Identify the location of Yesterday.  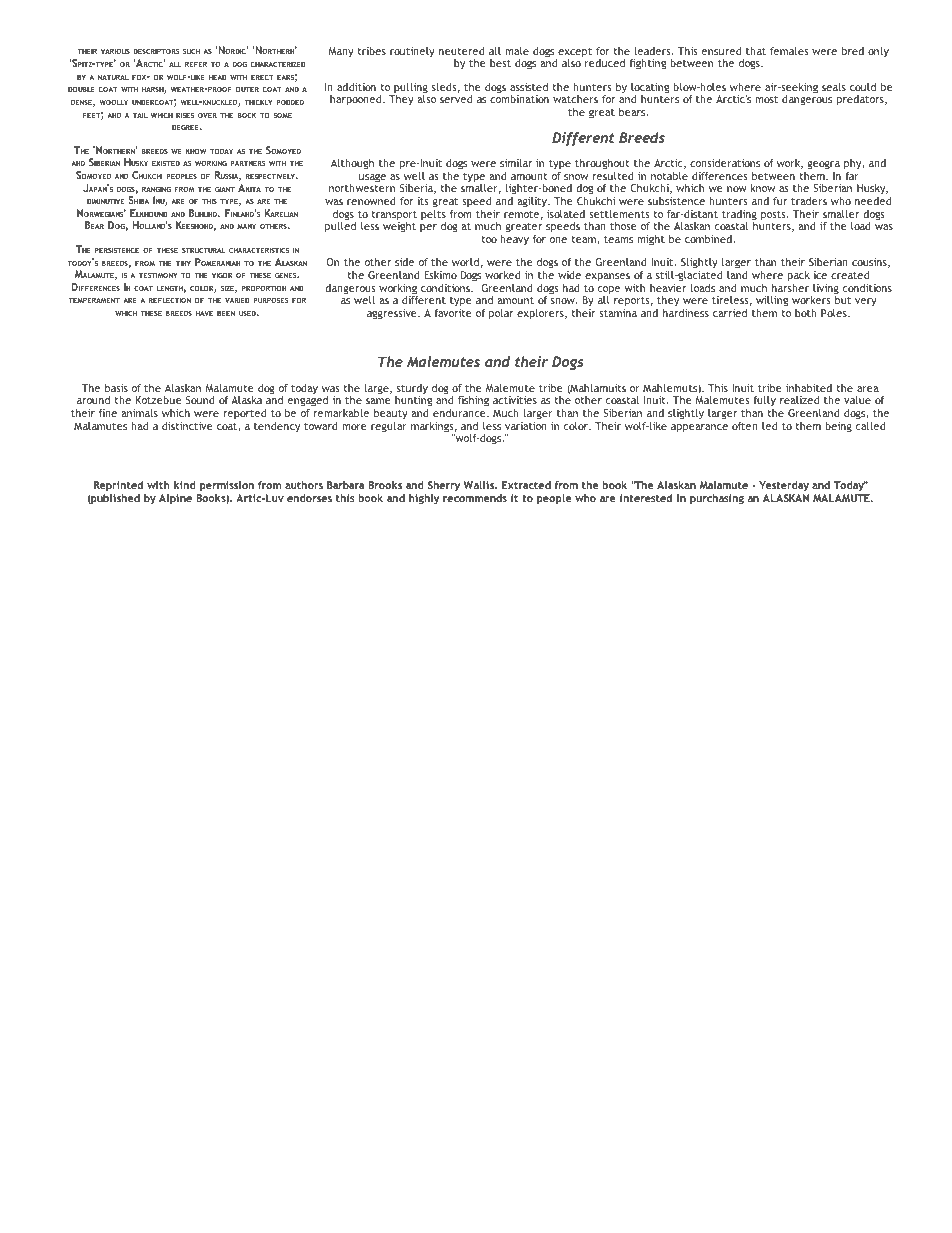
(784, 486).
